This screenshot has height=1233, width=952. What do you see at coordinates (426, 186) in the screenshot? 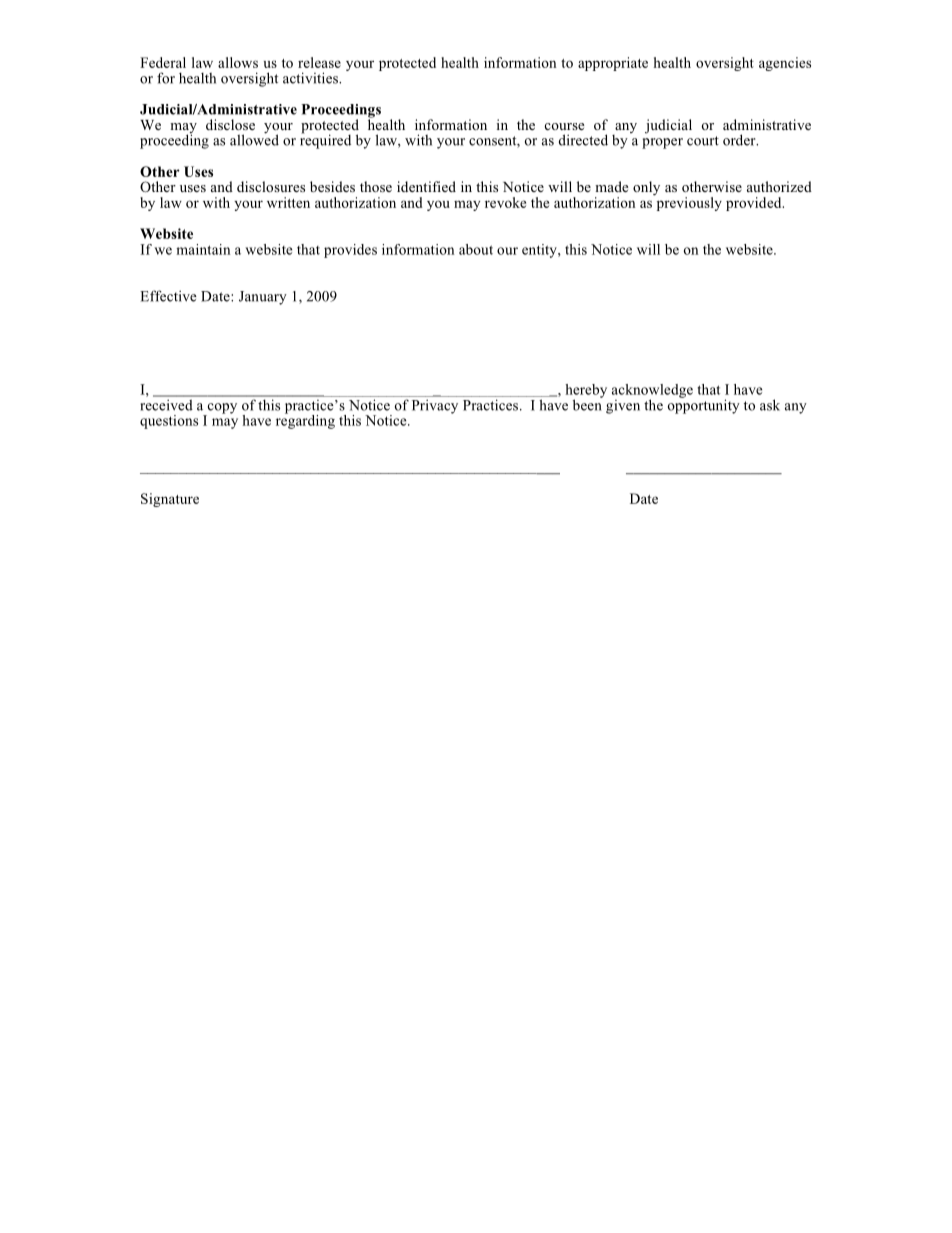
I see `identified` at bounding box center [426, 186].
